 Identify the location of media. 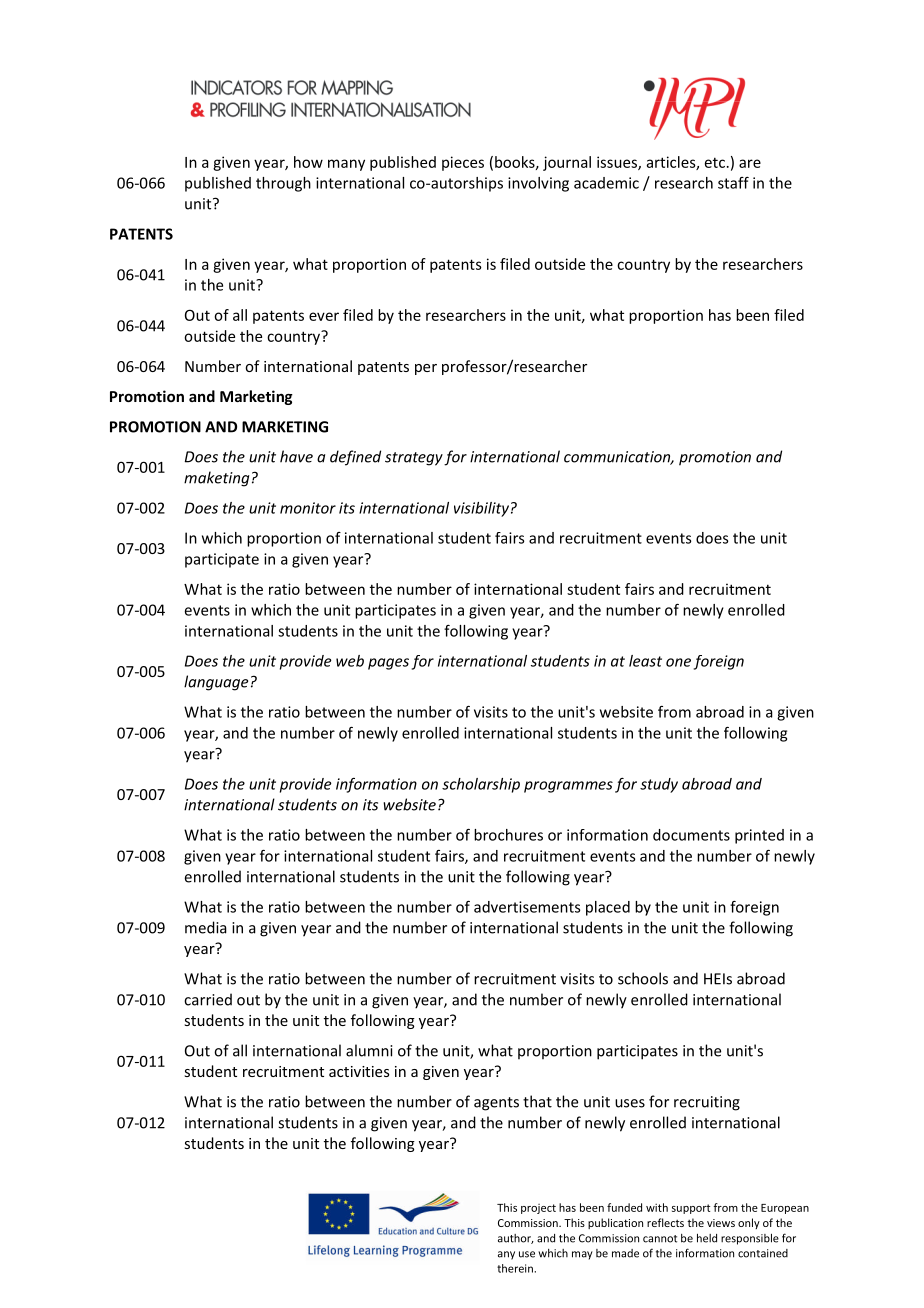
(206, 927).
